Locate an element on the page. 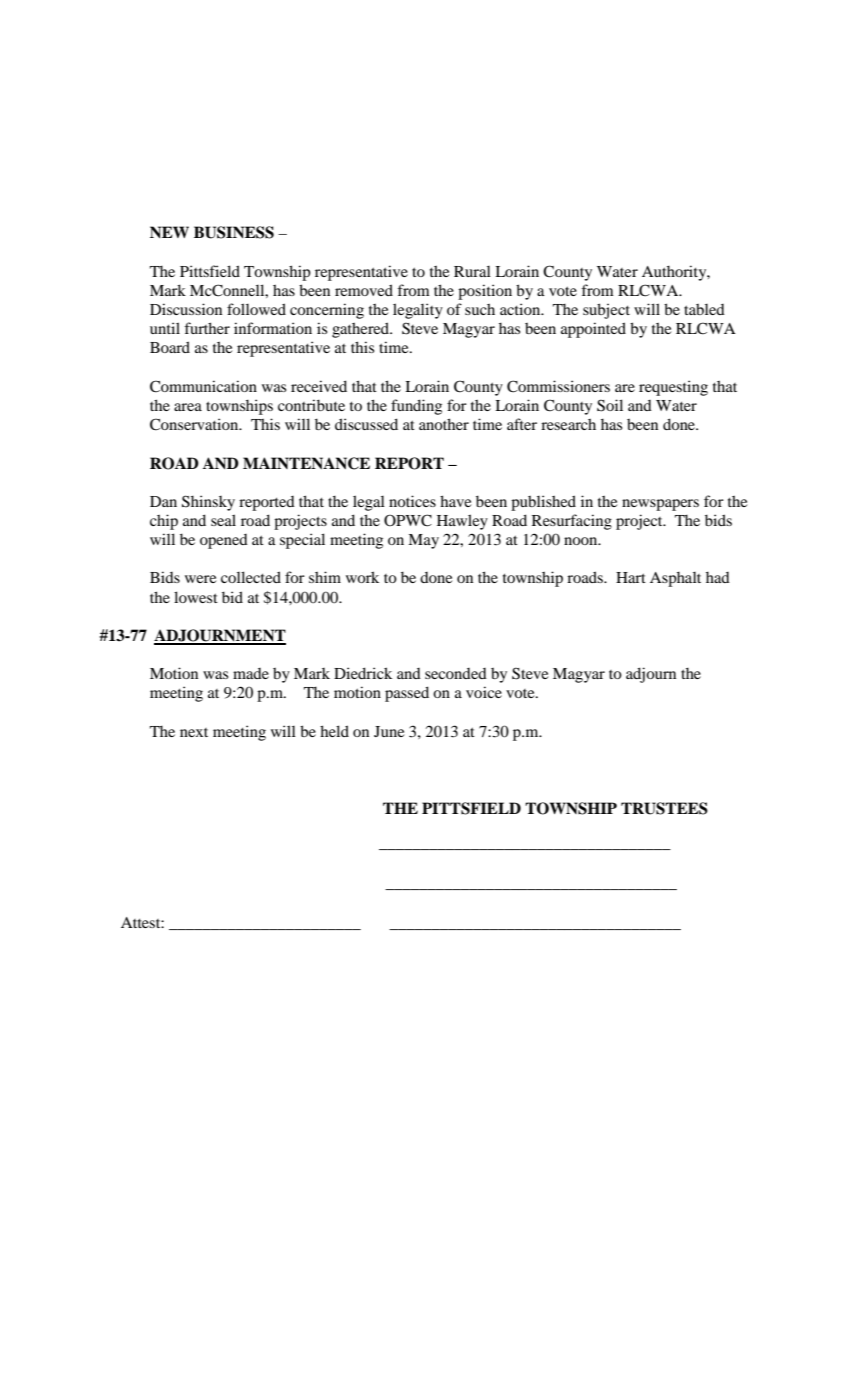 This image has width=849, height=1400. lowest is located at coordinates (196, 597).
